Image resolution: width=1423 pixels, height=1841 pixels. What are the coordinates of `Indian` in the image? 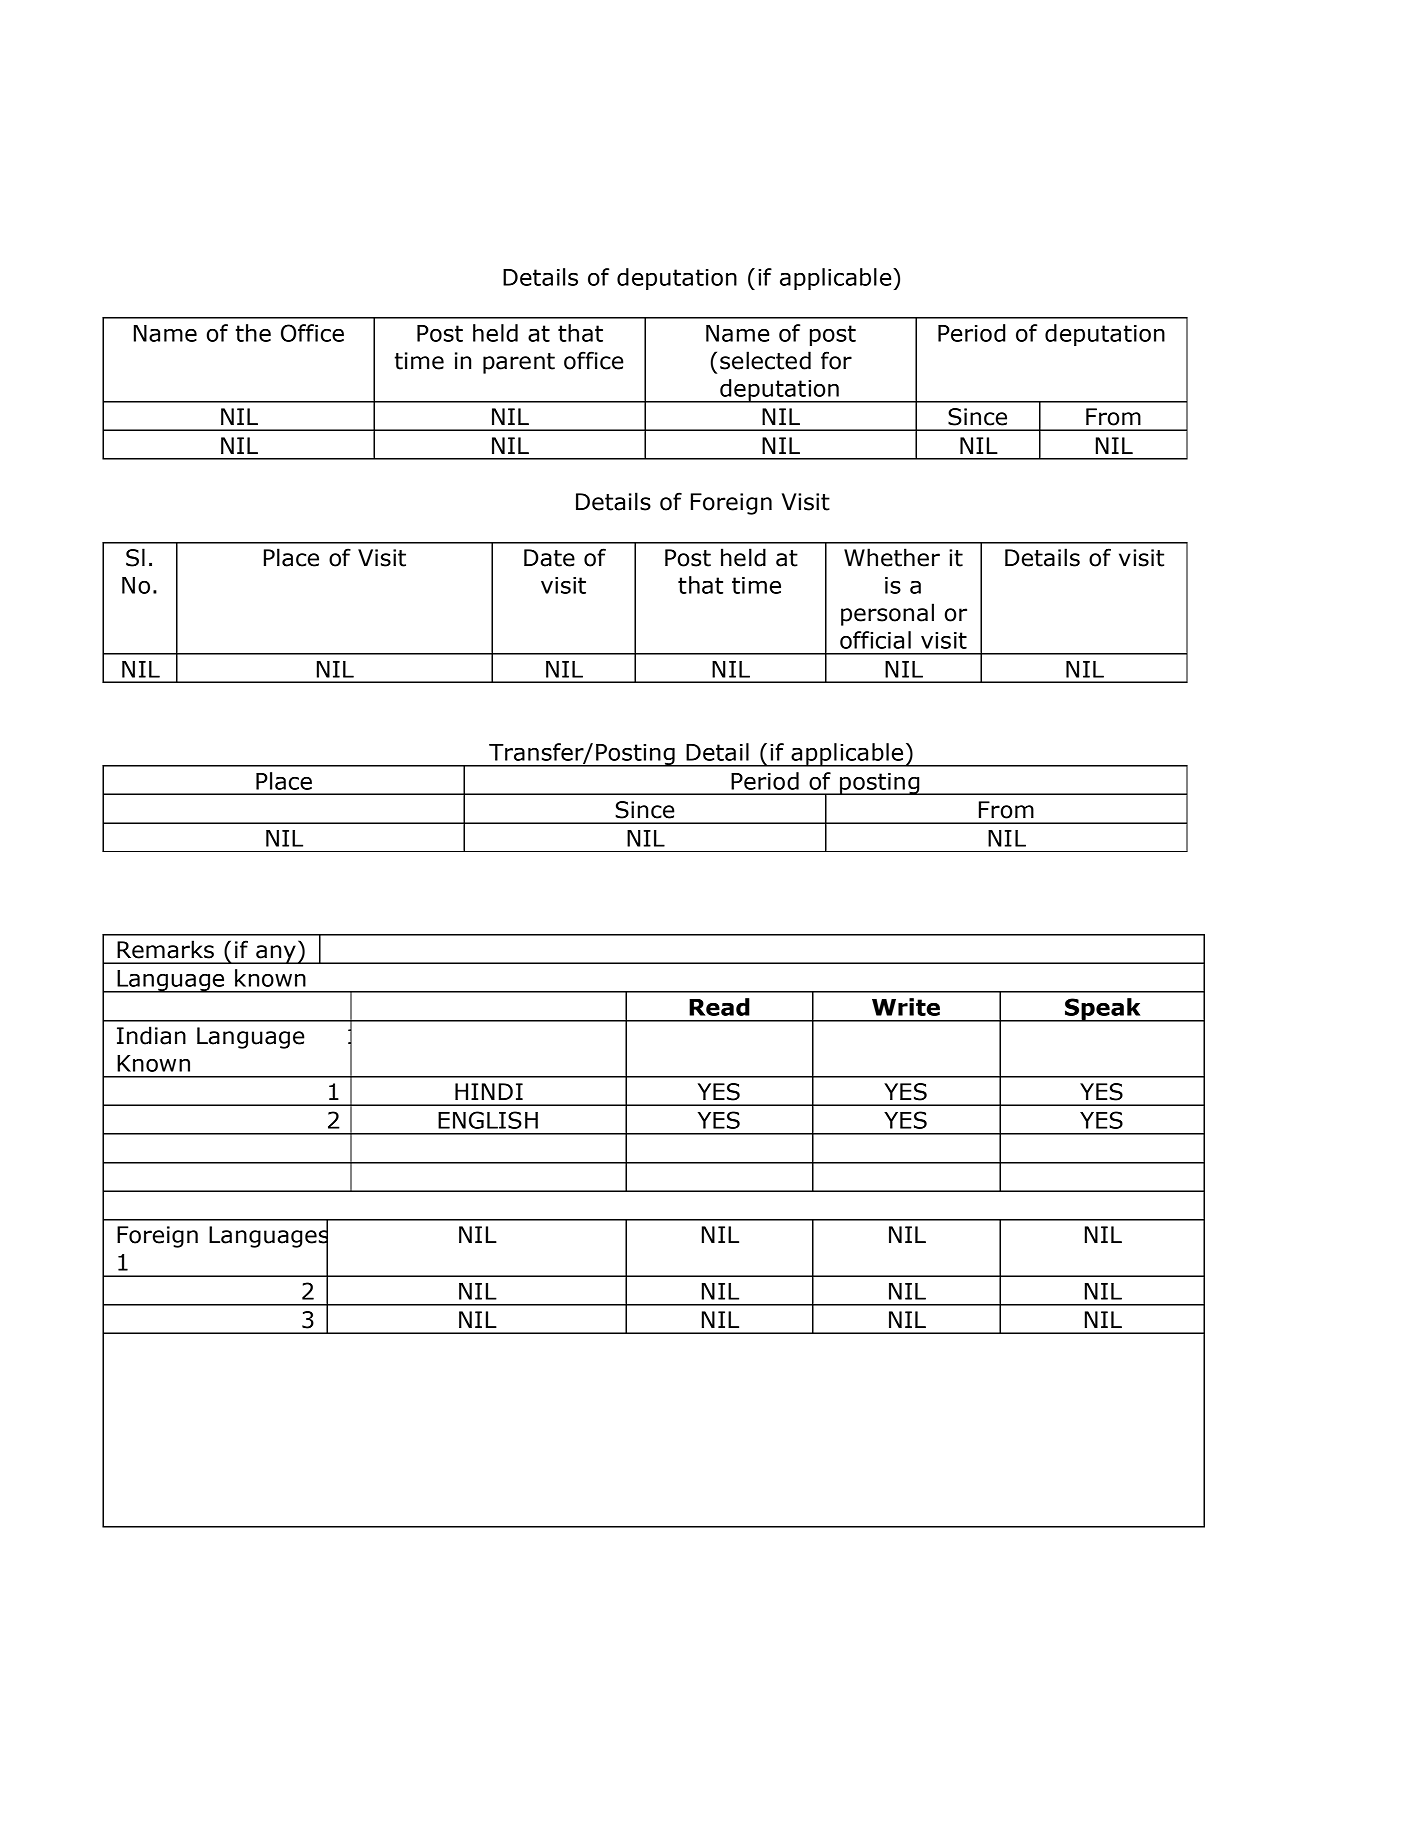 It's located at (151, 1035).
